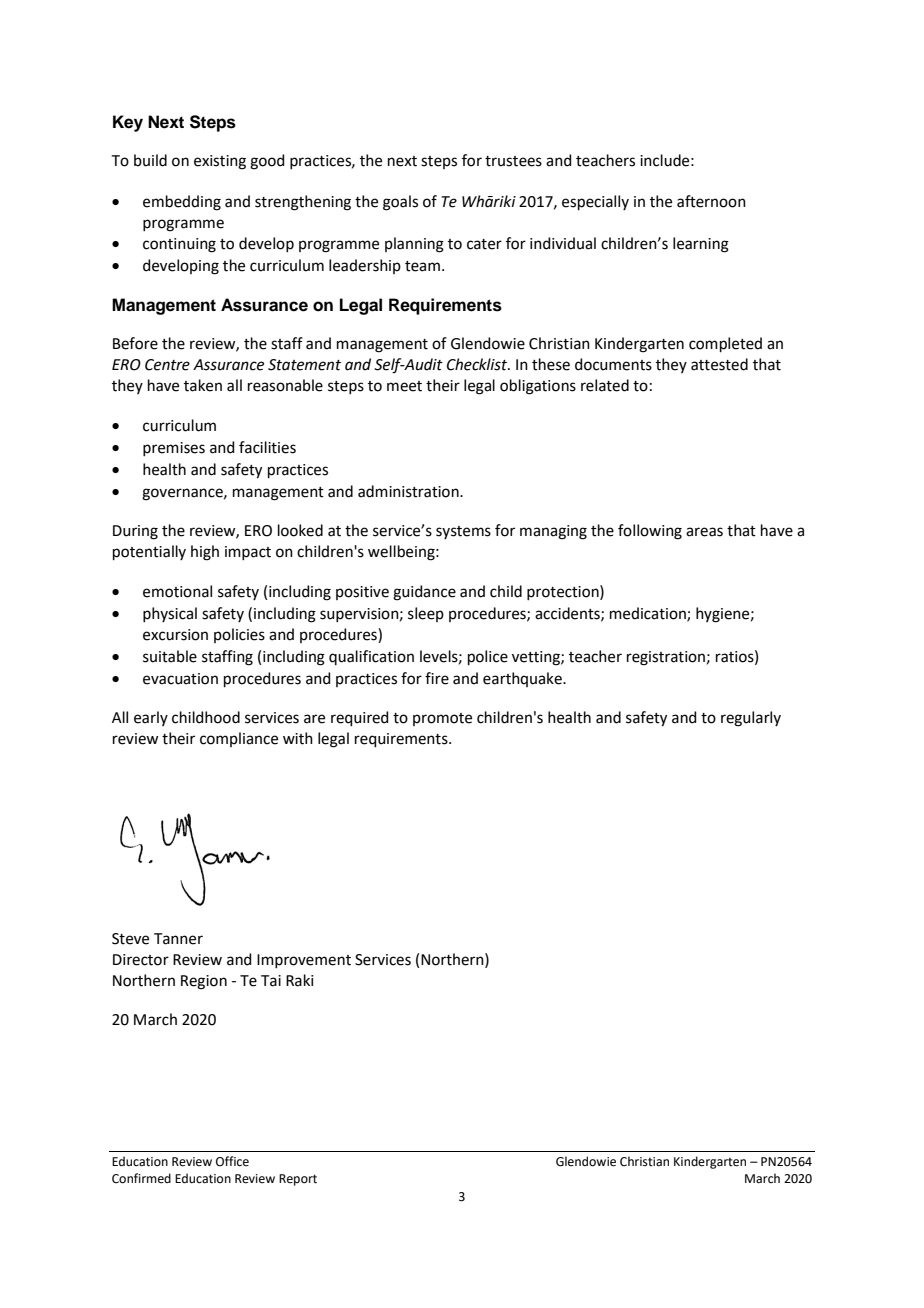  What do you see at coordinates (442, 719) in the page?
I see `promote` at bounding box center [442, 719].
